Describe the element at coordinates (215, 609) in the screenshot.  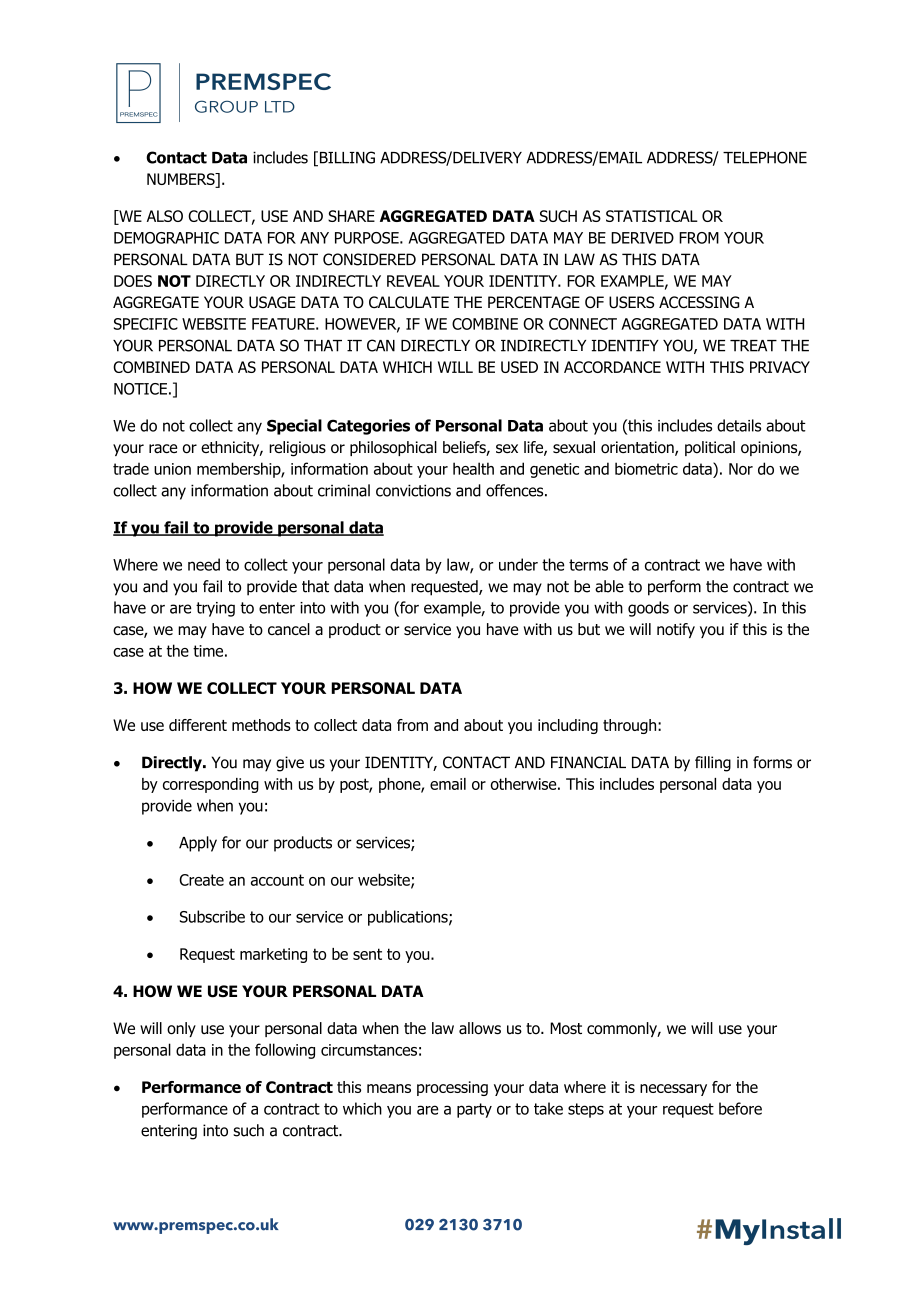
I see `trying` at that location.
